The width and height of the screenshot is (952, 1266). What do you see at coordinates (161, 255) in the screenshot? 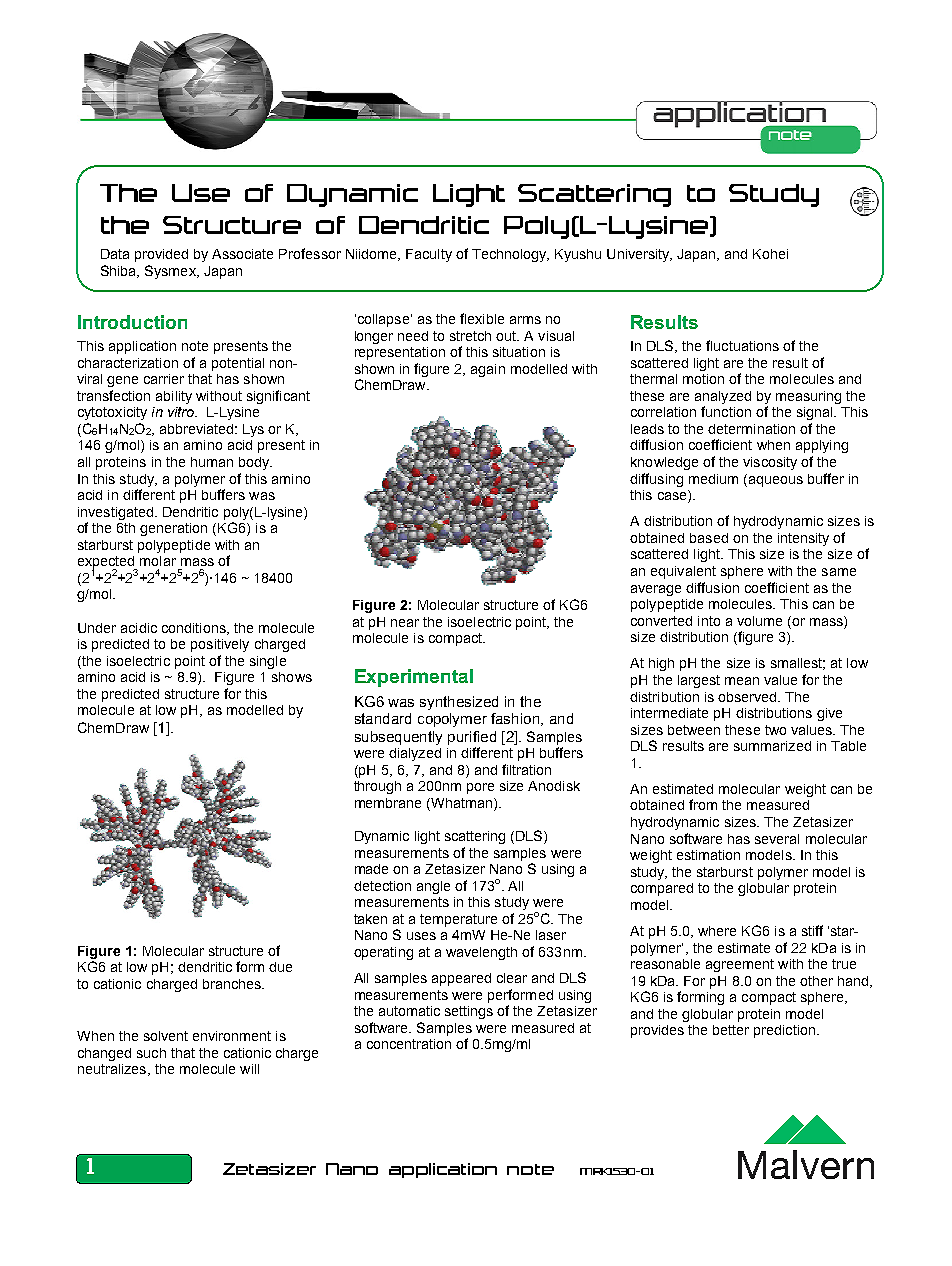
I see `provided` at bounding box center [161, 255].
